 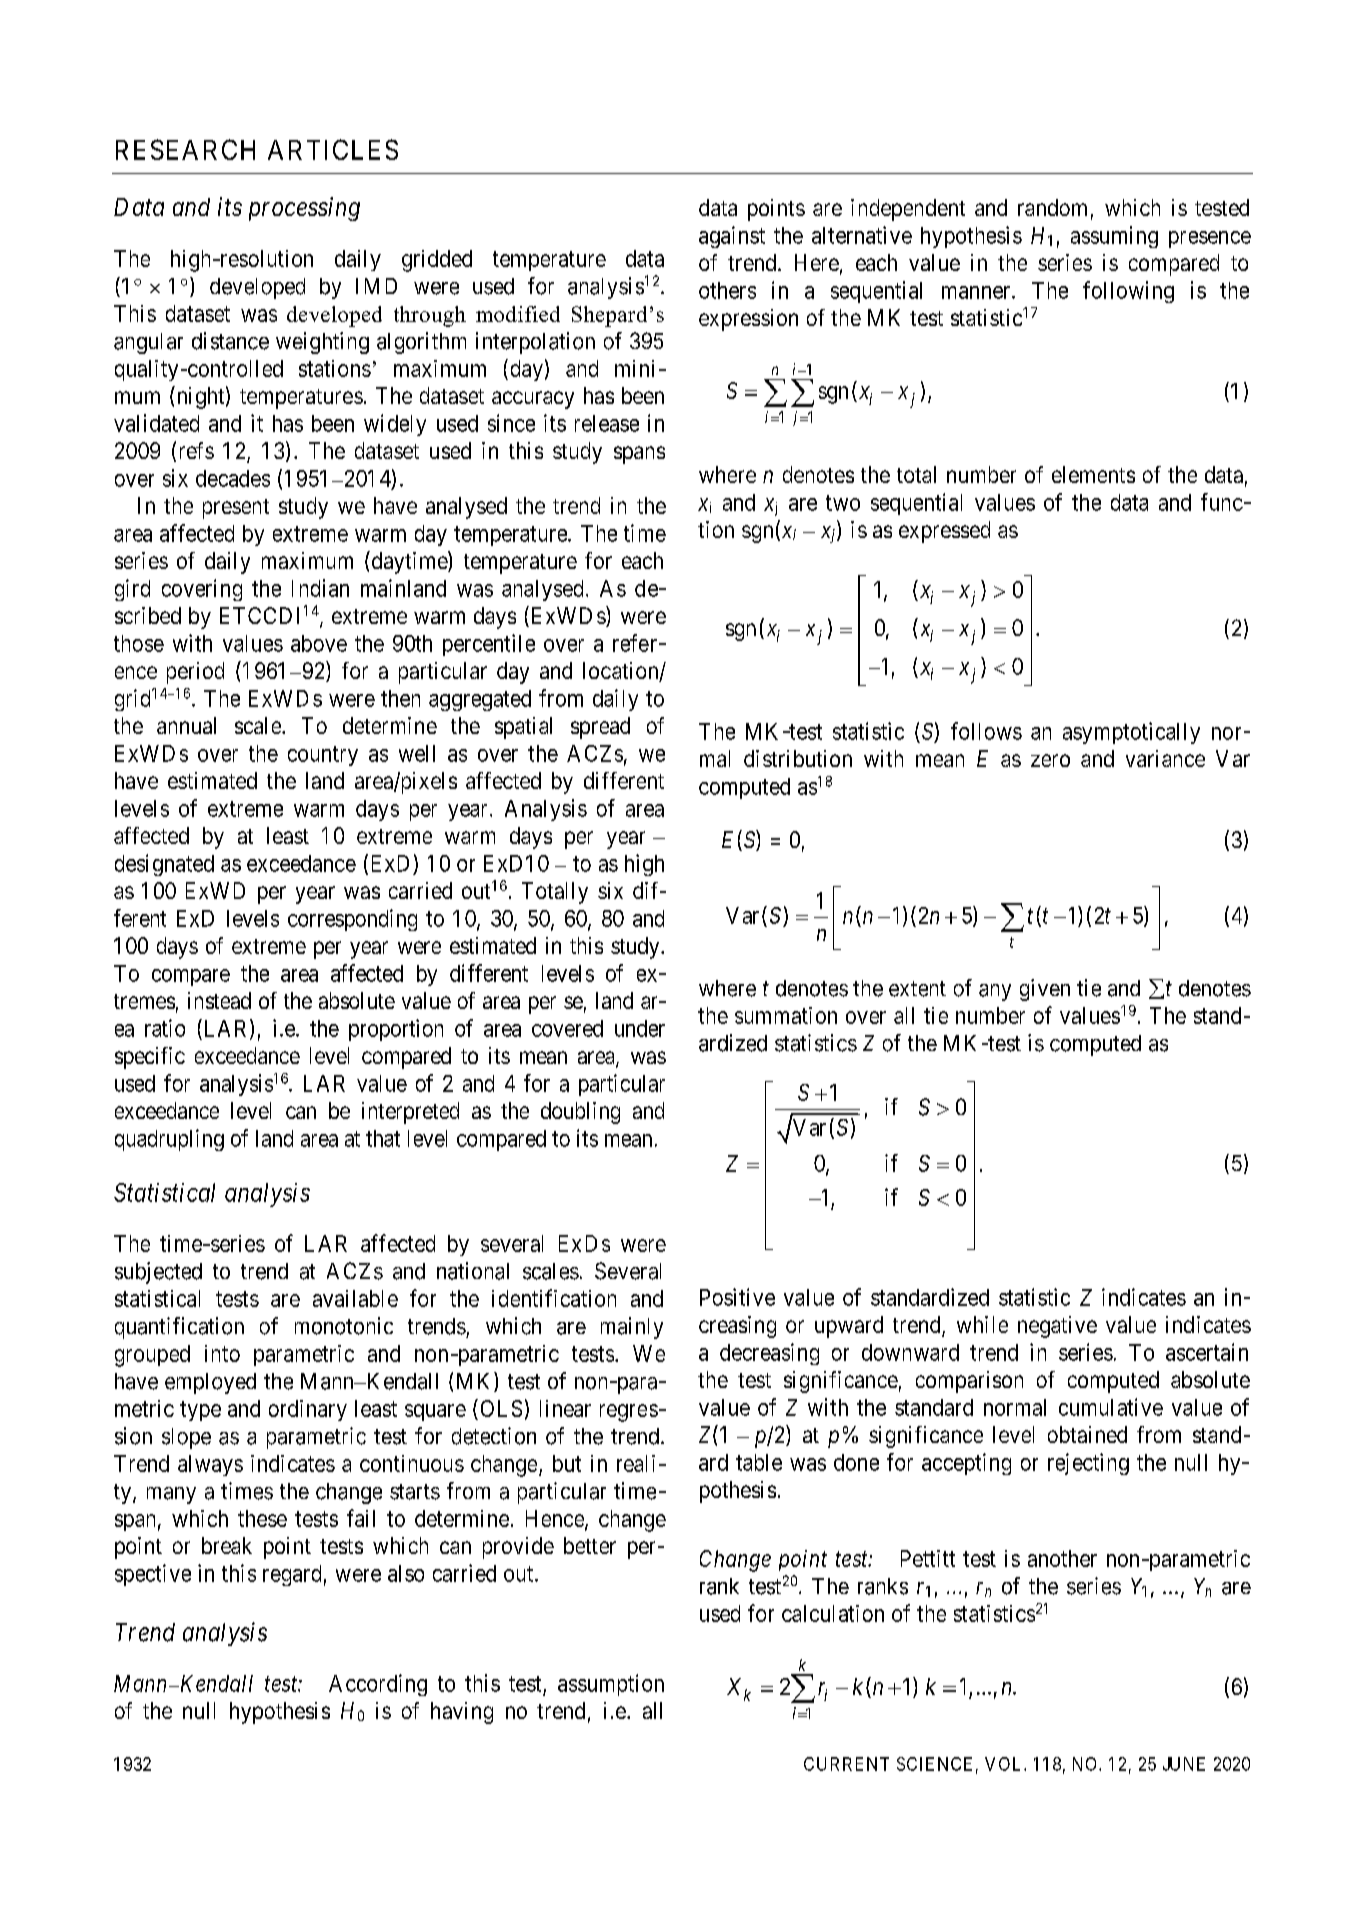 What do you see at coordinates (304, 209) in the document?
I see `processing` at bounding box center [304, 209].
